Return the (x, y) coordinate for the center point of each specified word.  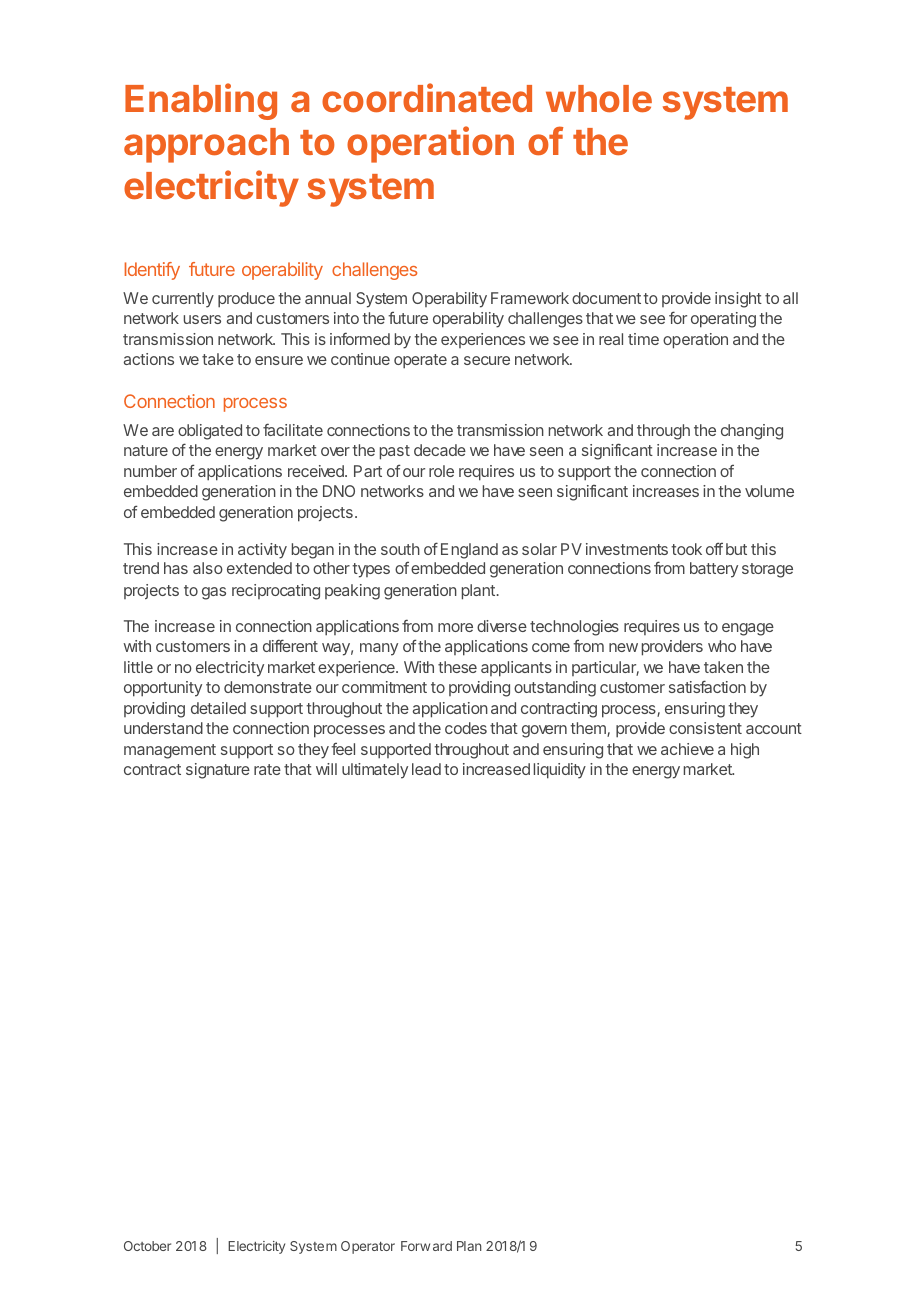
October (147, 1246)
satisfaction (707, 686)
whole (599, 98)
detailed (218, 708)
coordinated (427, 97)
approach (206, 145)
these (457, 667)
